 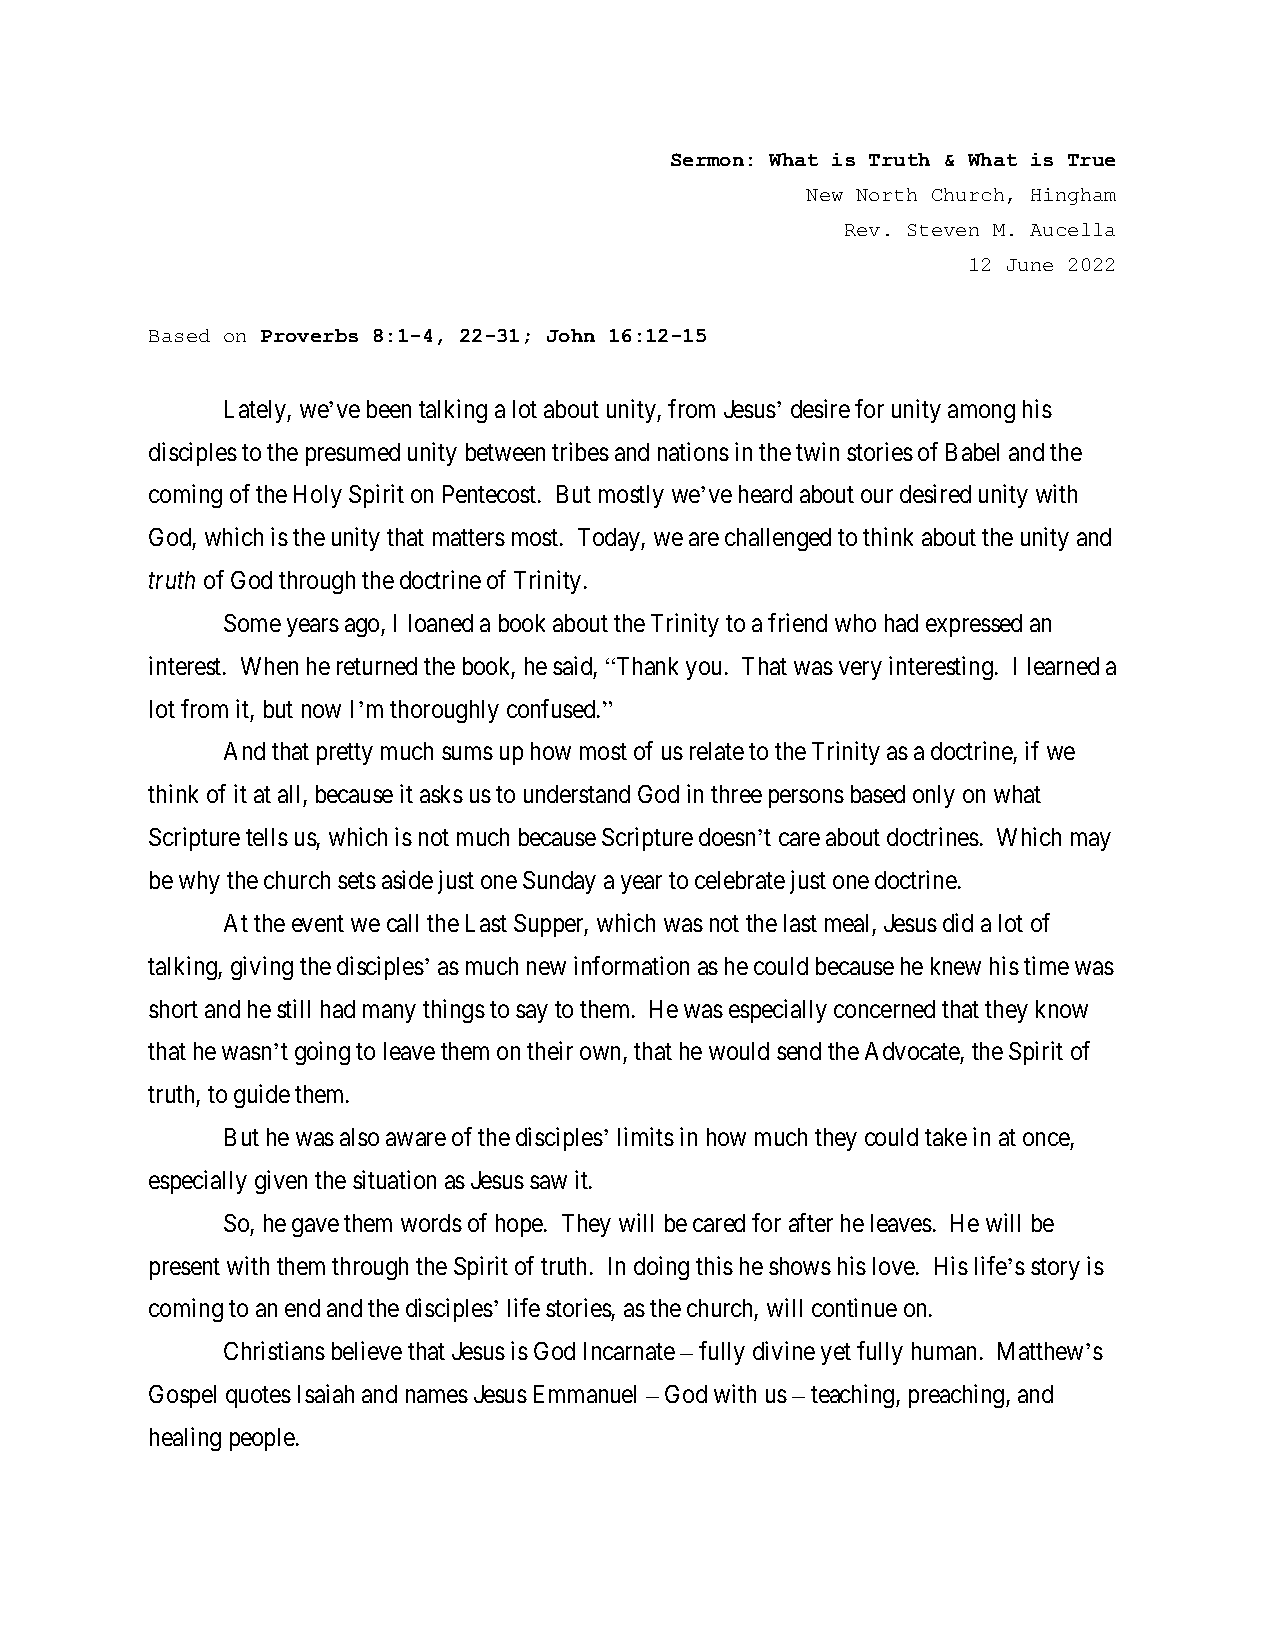 What do you see at coordinates (262, 1096) in the page?
I see `guide` at bounding box center [262, 1096].
